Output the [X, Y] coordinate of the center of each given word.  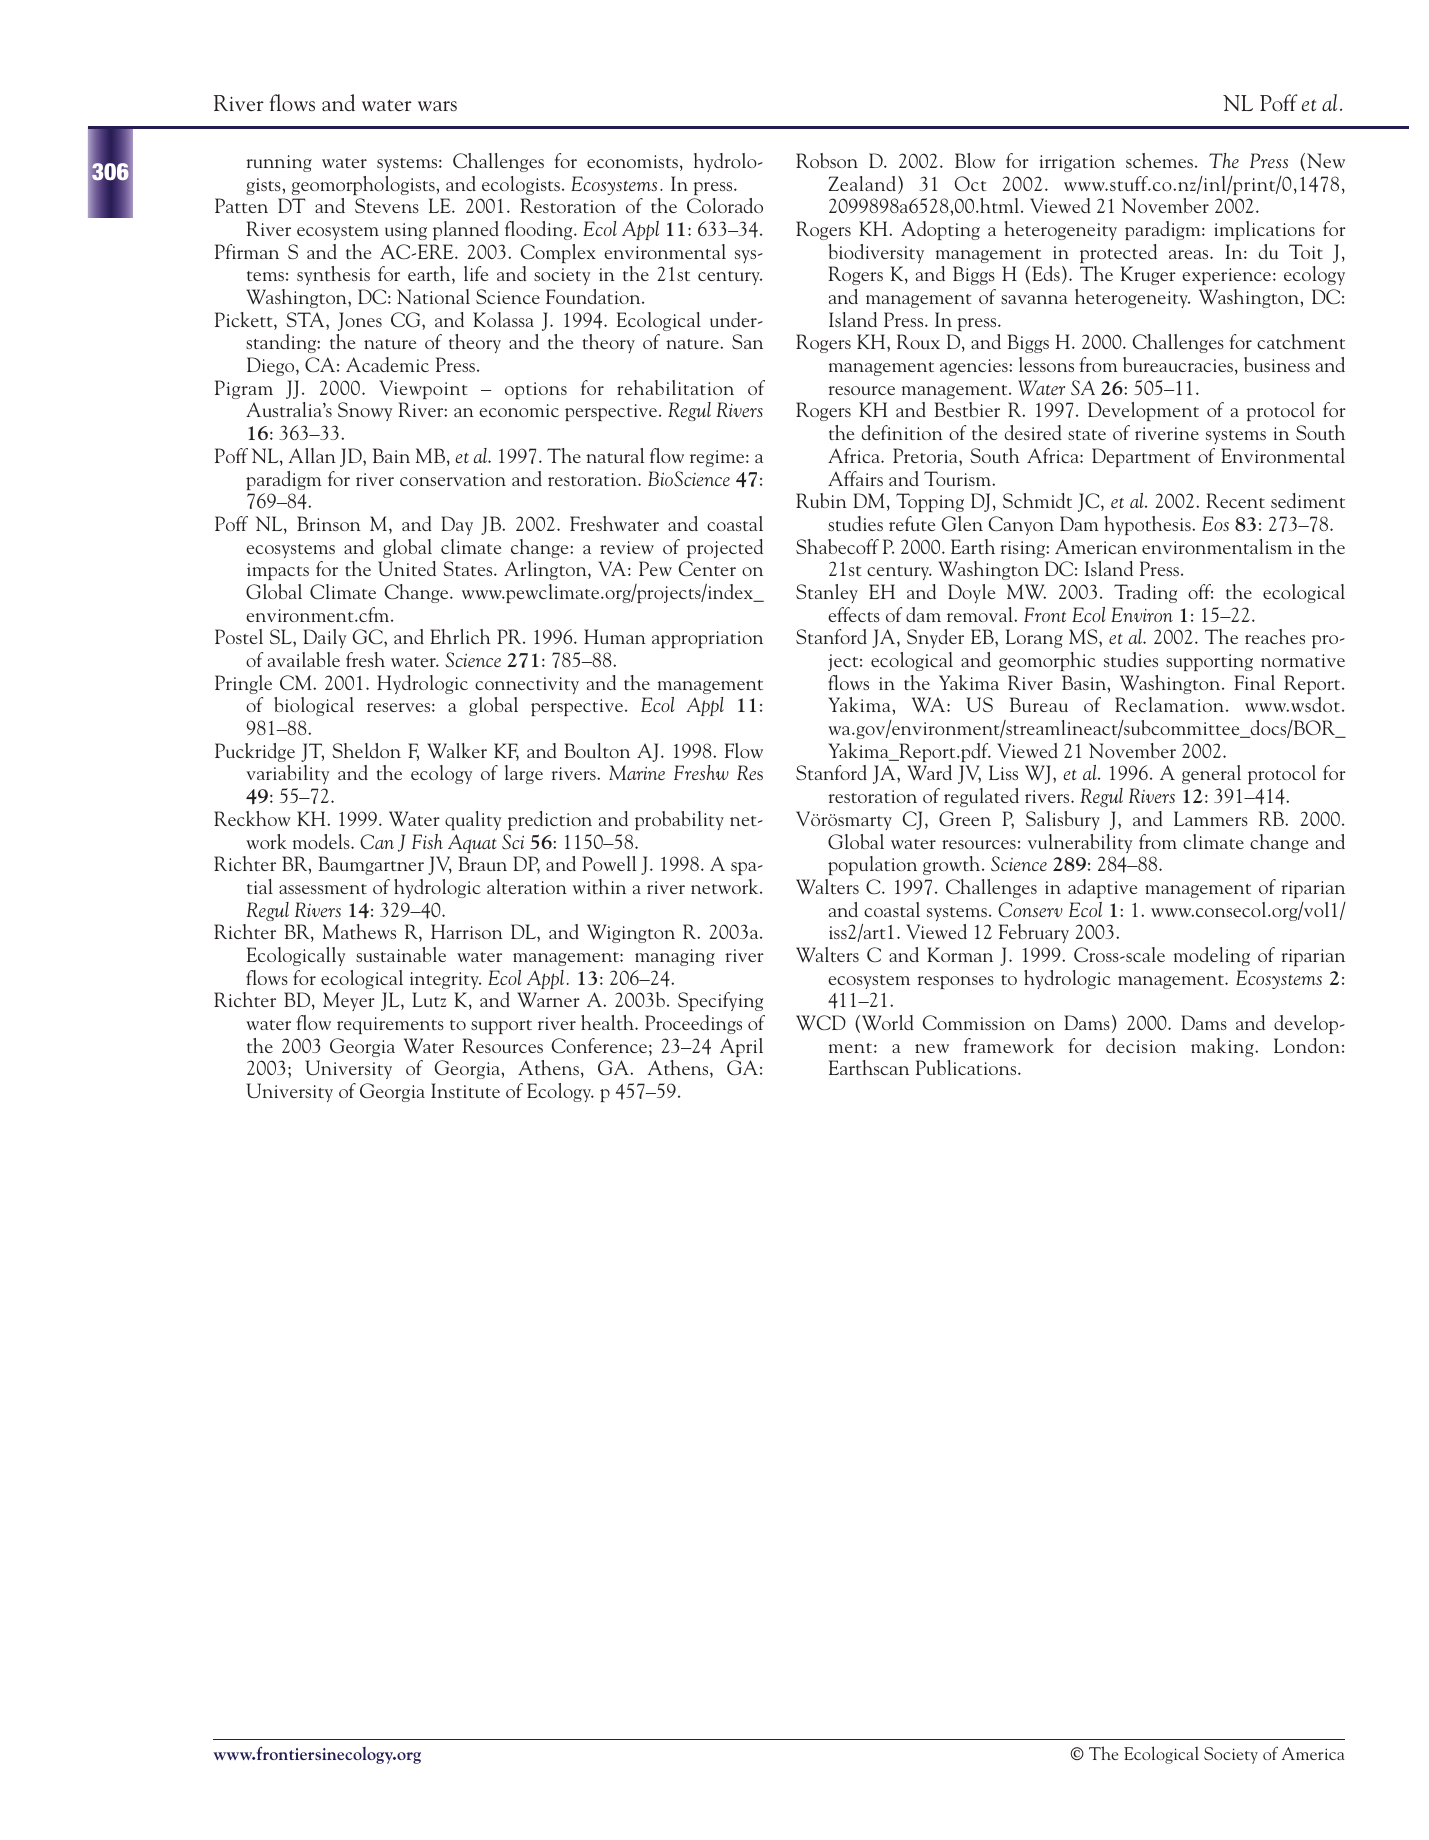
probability [679, 820]
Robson [827, 160]
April [741, 1047]
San [747, 341]
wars [437, 106]
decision [1141, 1045]
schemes [1161, 160]
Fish [427, 841]
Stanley [827, 593]
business [1277, 364]
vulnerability [1080, 843]
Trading [1145, 593]
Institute [465, 1090]
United [407, 568]
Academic [387, 364]
